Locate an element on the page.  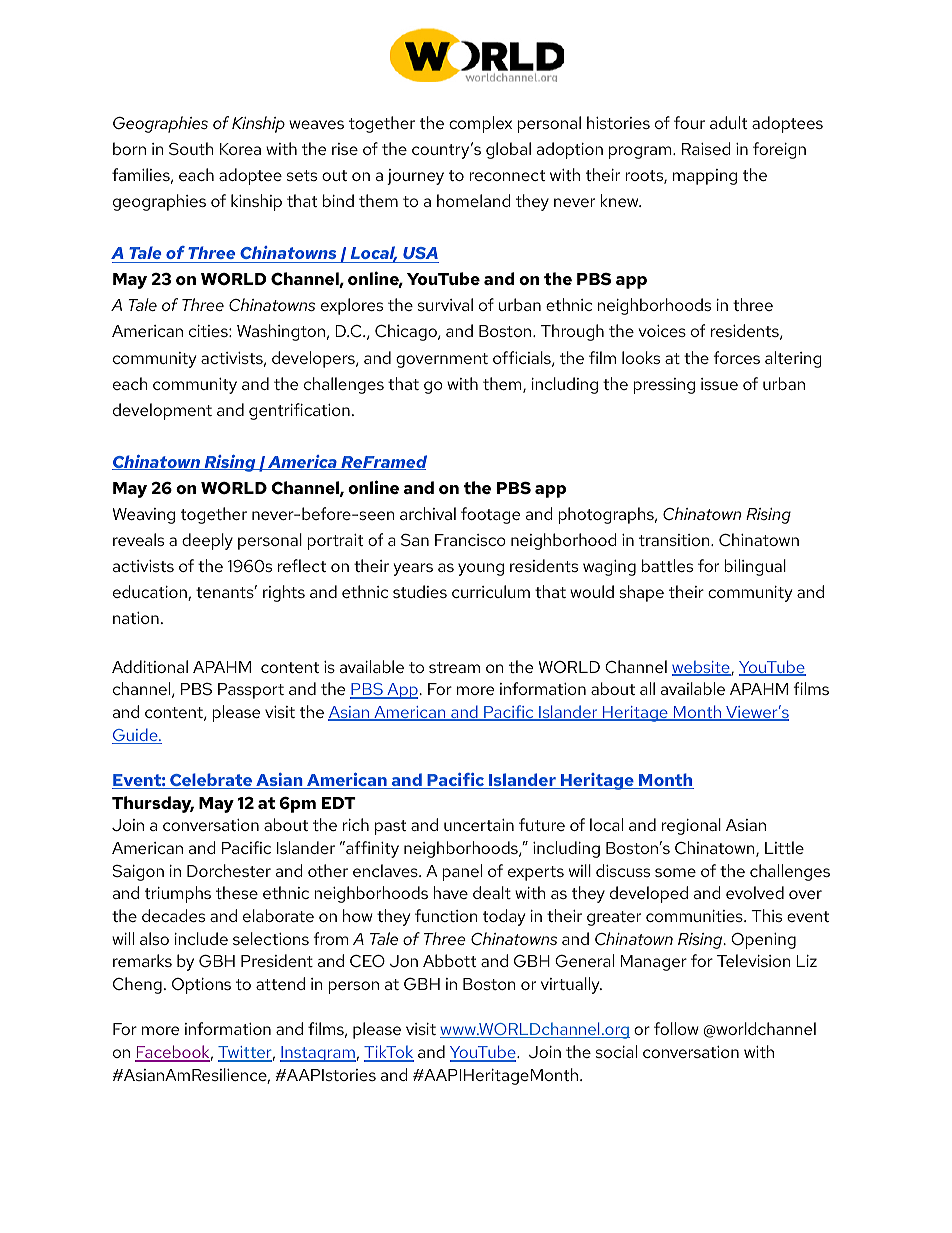
Options is located at coordinates (201, 986).
